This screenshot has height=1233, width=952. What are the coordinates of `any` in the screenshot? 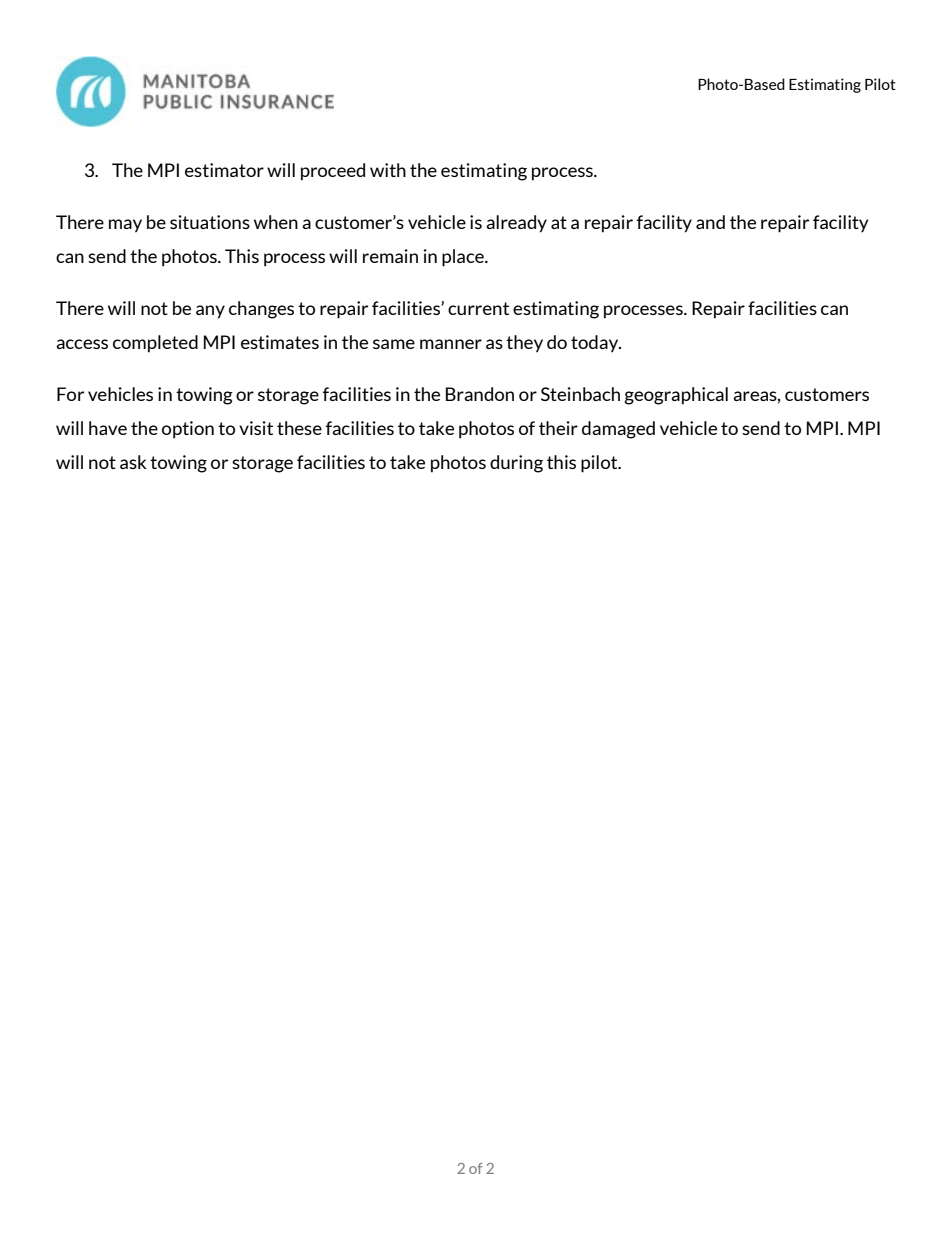 It's located at (210, 312).
